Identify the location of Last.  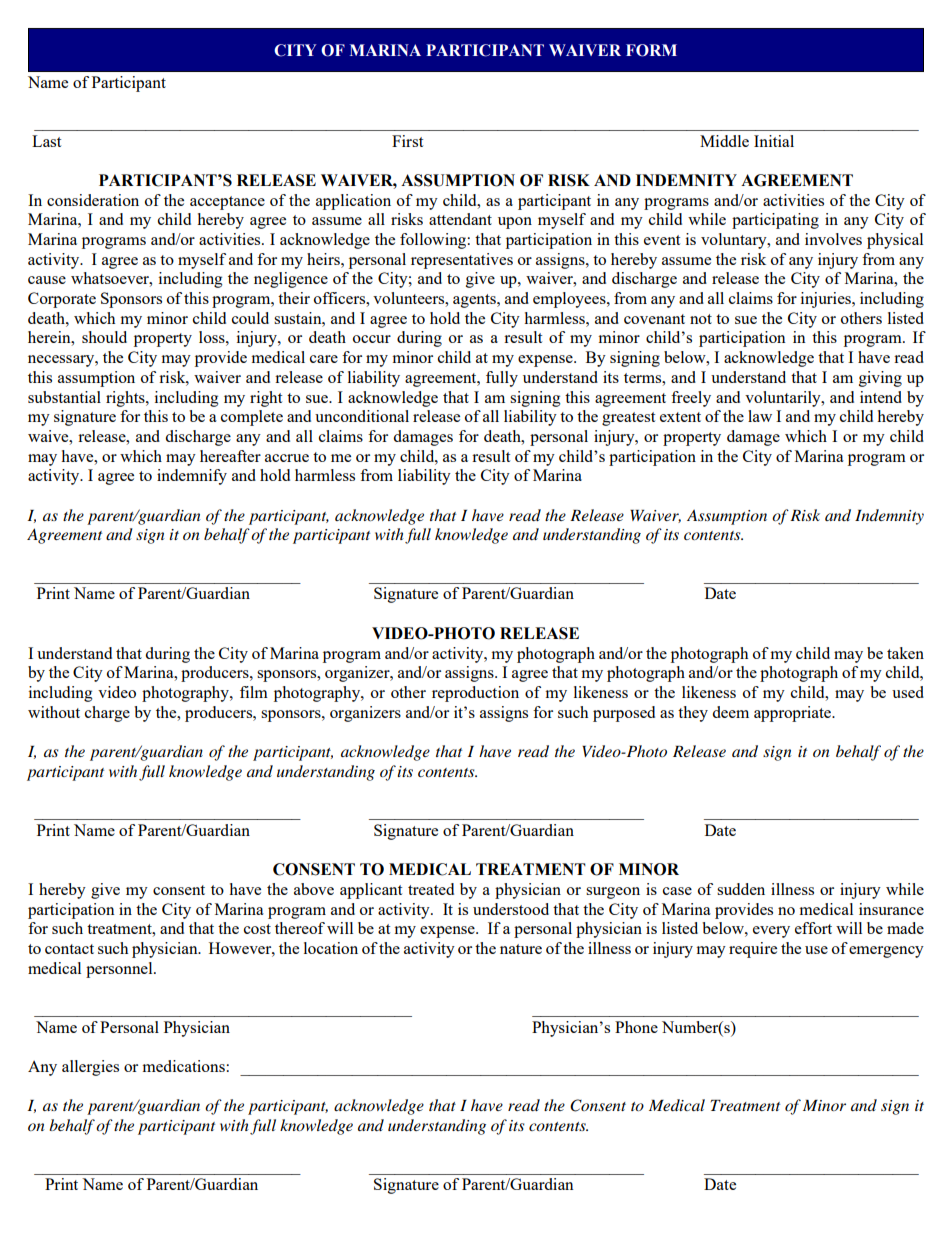
(46, 141).
